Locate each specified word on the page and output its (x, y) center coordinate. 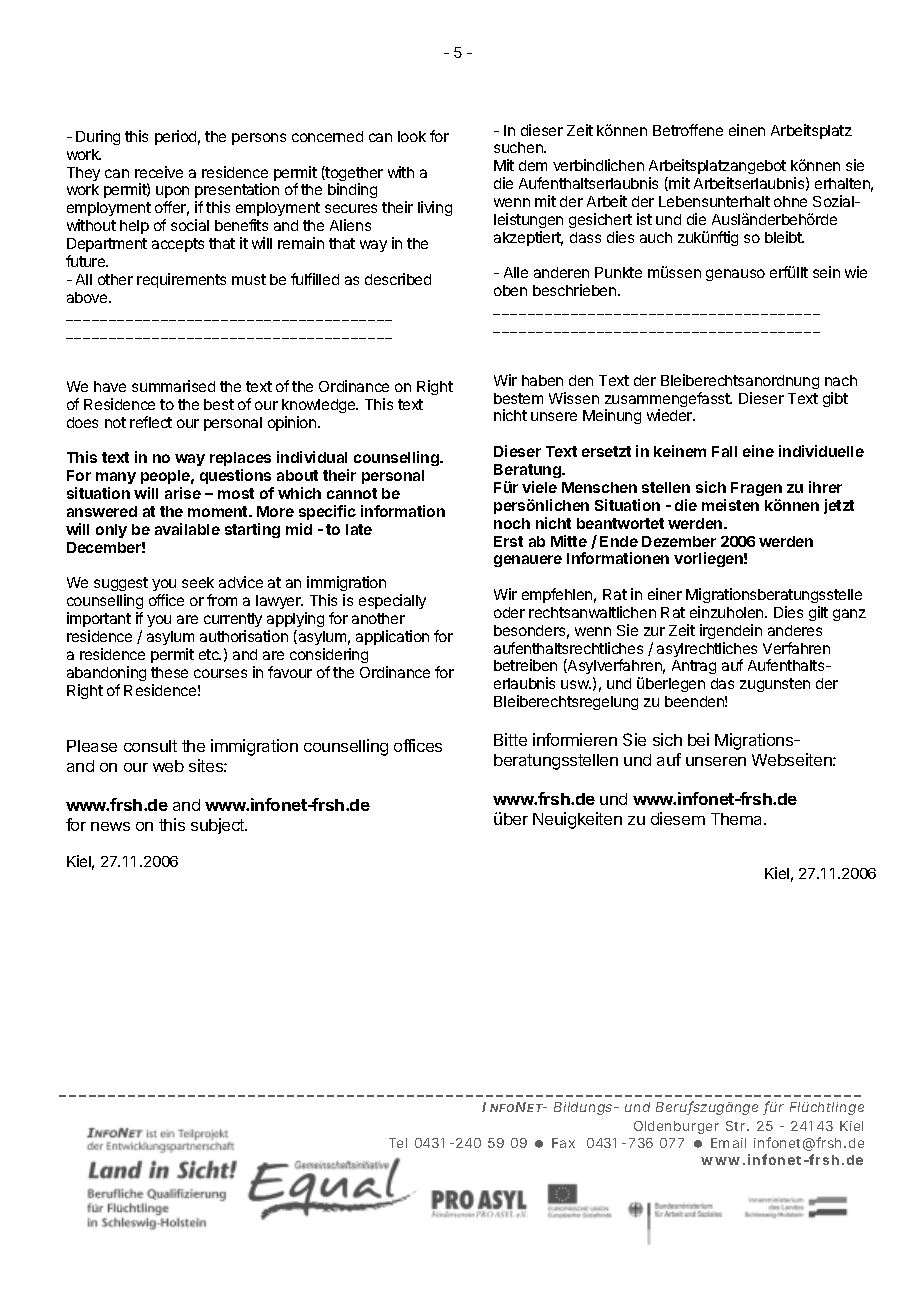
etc (210, 654)
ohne (790, 201)
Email (728, 1143)
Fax (563, 1143)
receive (159, 172)
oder (509, 612)
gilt (818, 613)
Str (737, 1126)
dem (533, 165)
